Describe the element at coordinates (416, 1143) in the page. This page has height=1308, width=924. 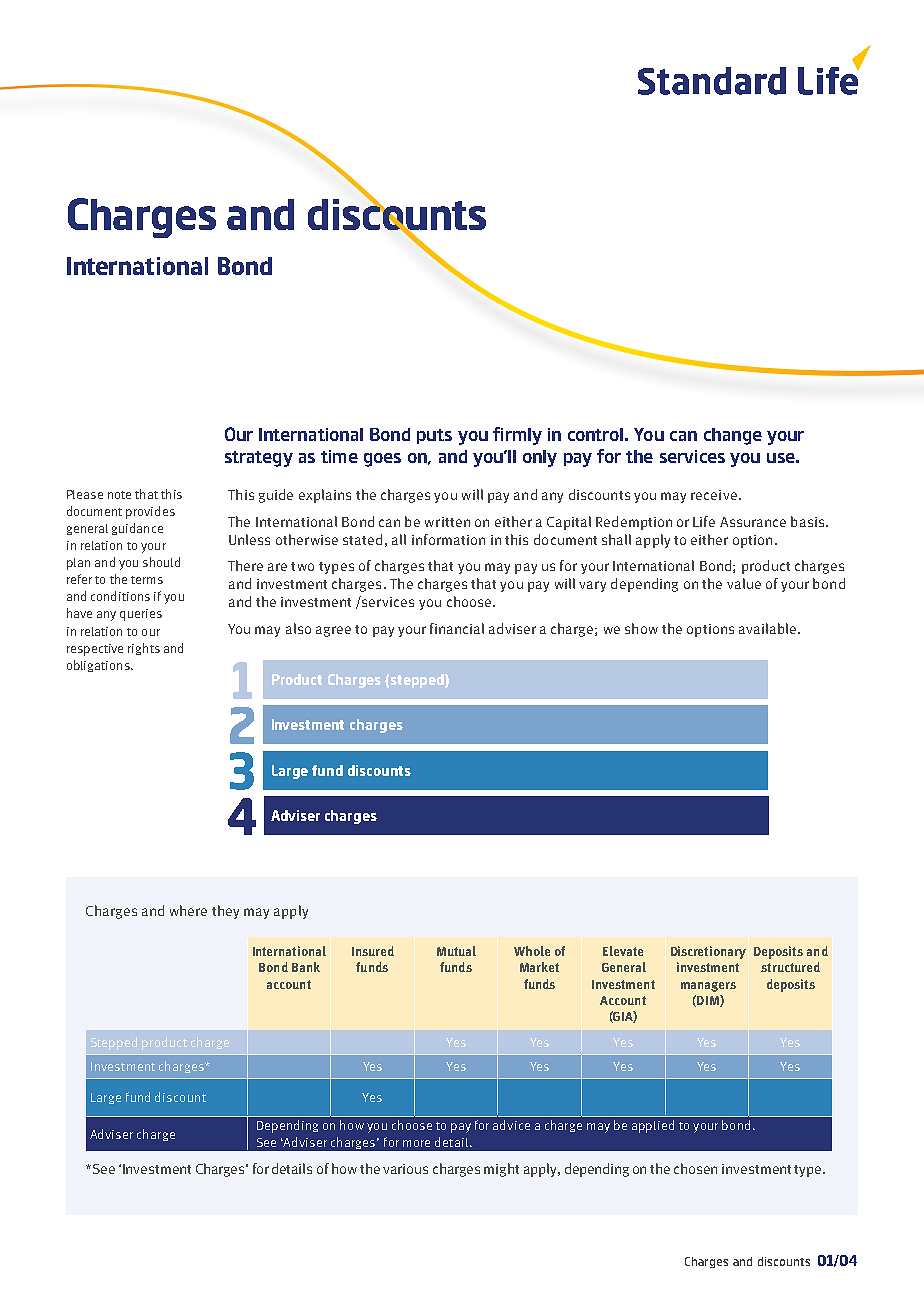
I see `more` at that location.
